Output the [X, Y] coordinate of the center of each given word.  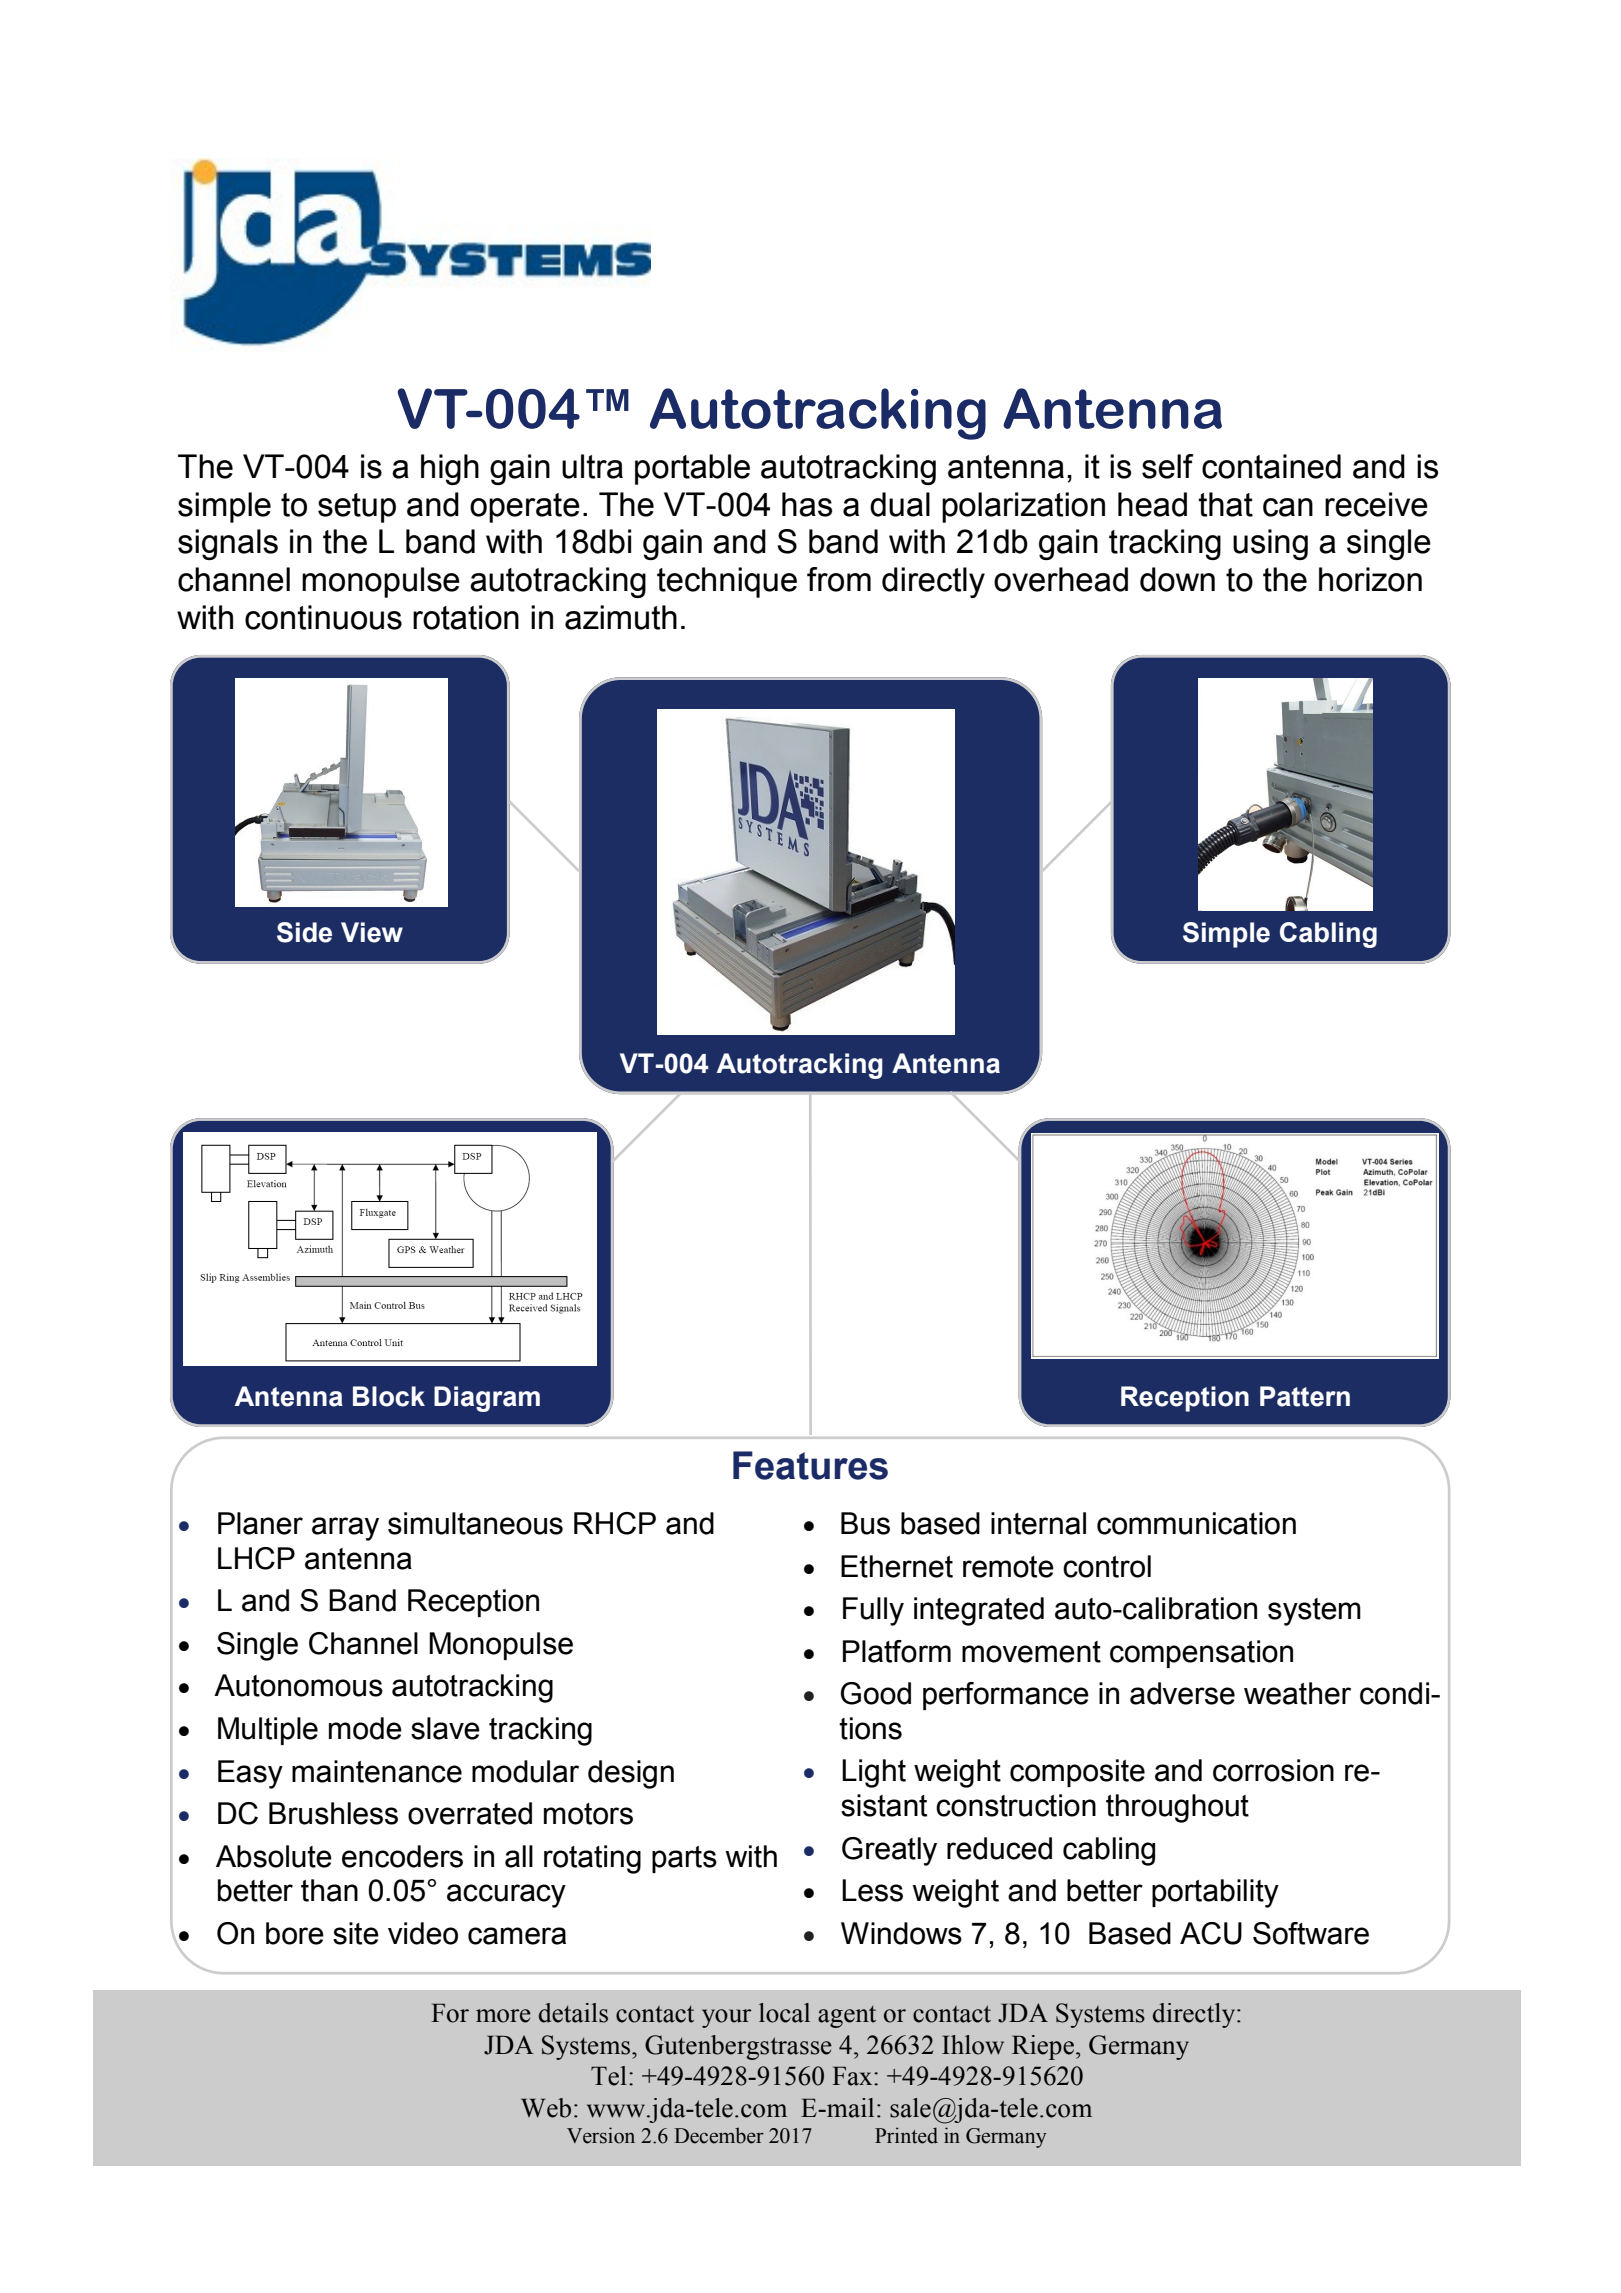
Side [304, 932]
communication [1196, 1523]
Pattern [1305, 1396]
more [503, 2016]
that [1225, 504]
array [345, 1529]
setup [357, 508]
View [372, 932]
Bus [865, 1523]
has [807, 504]
